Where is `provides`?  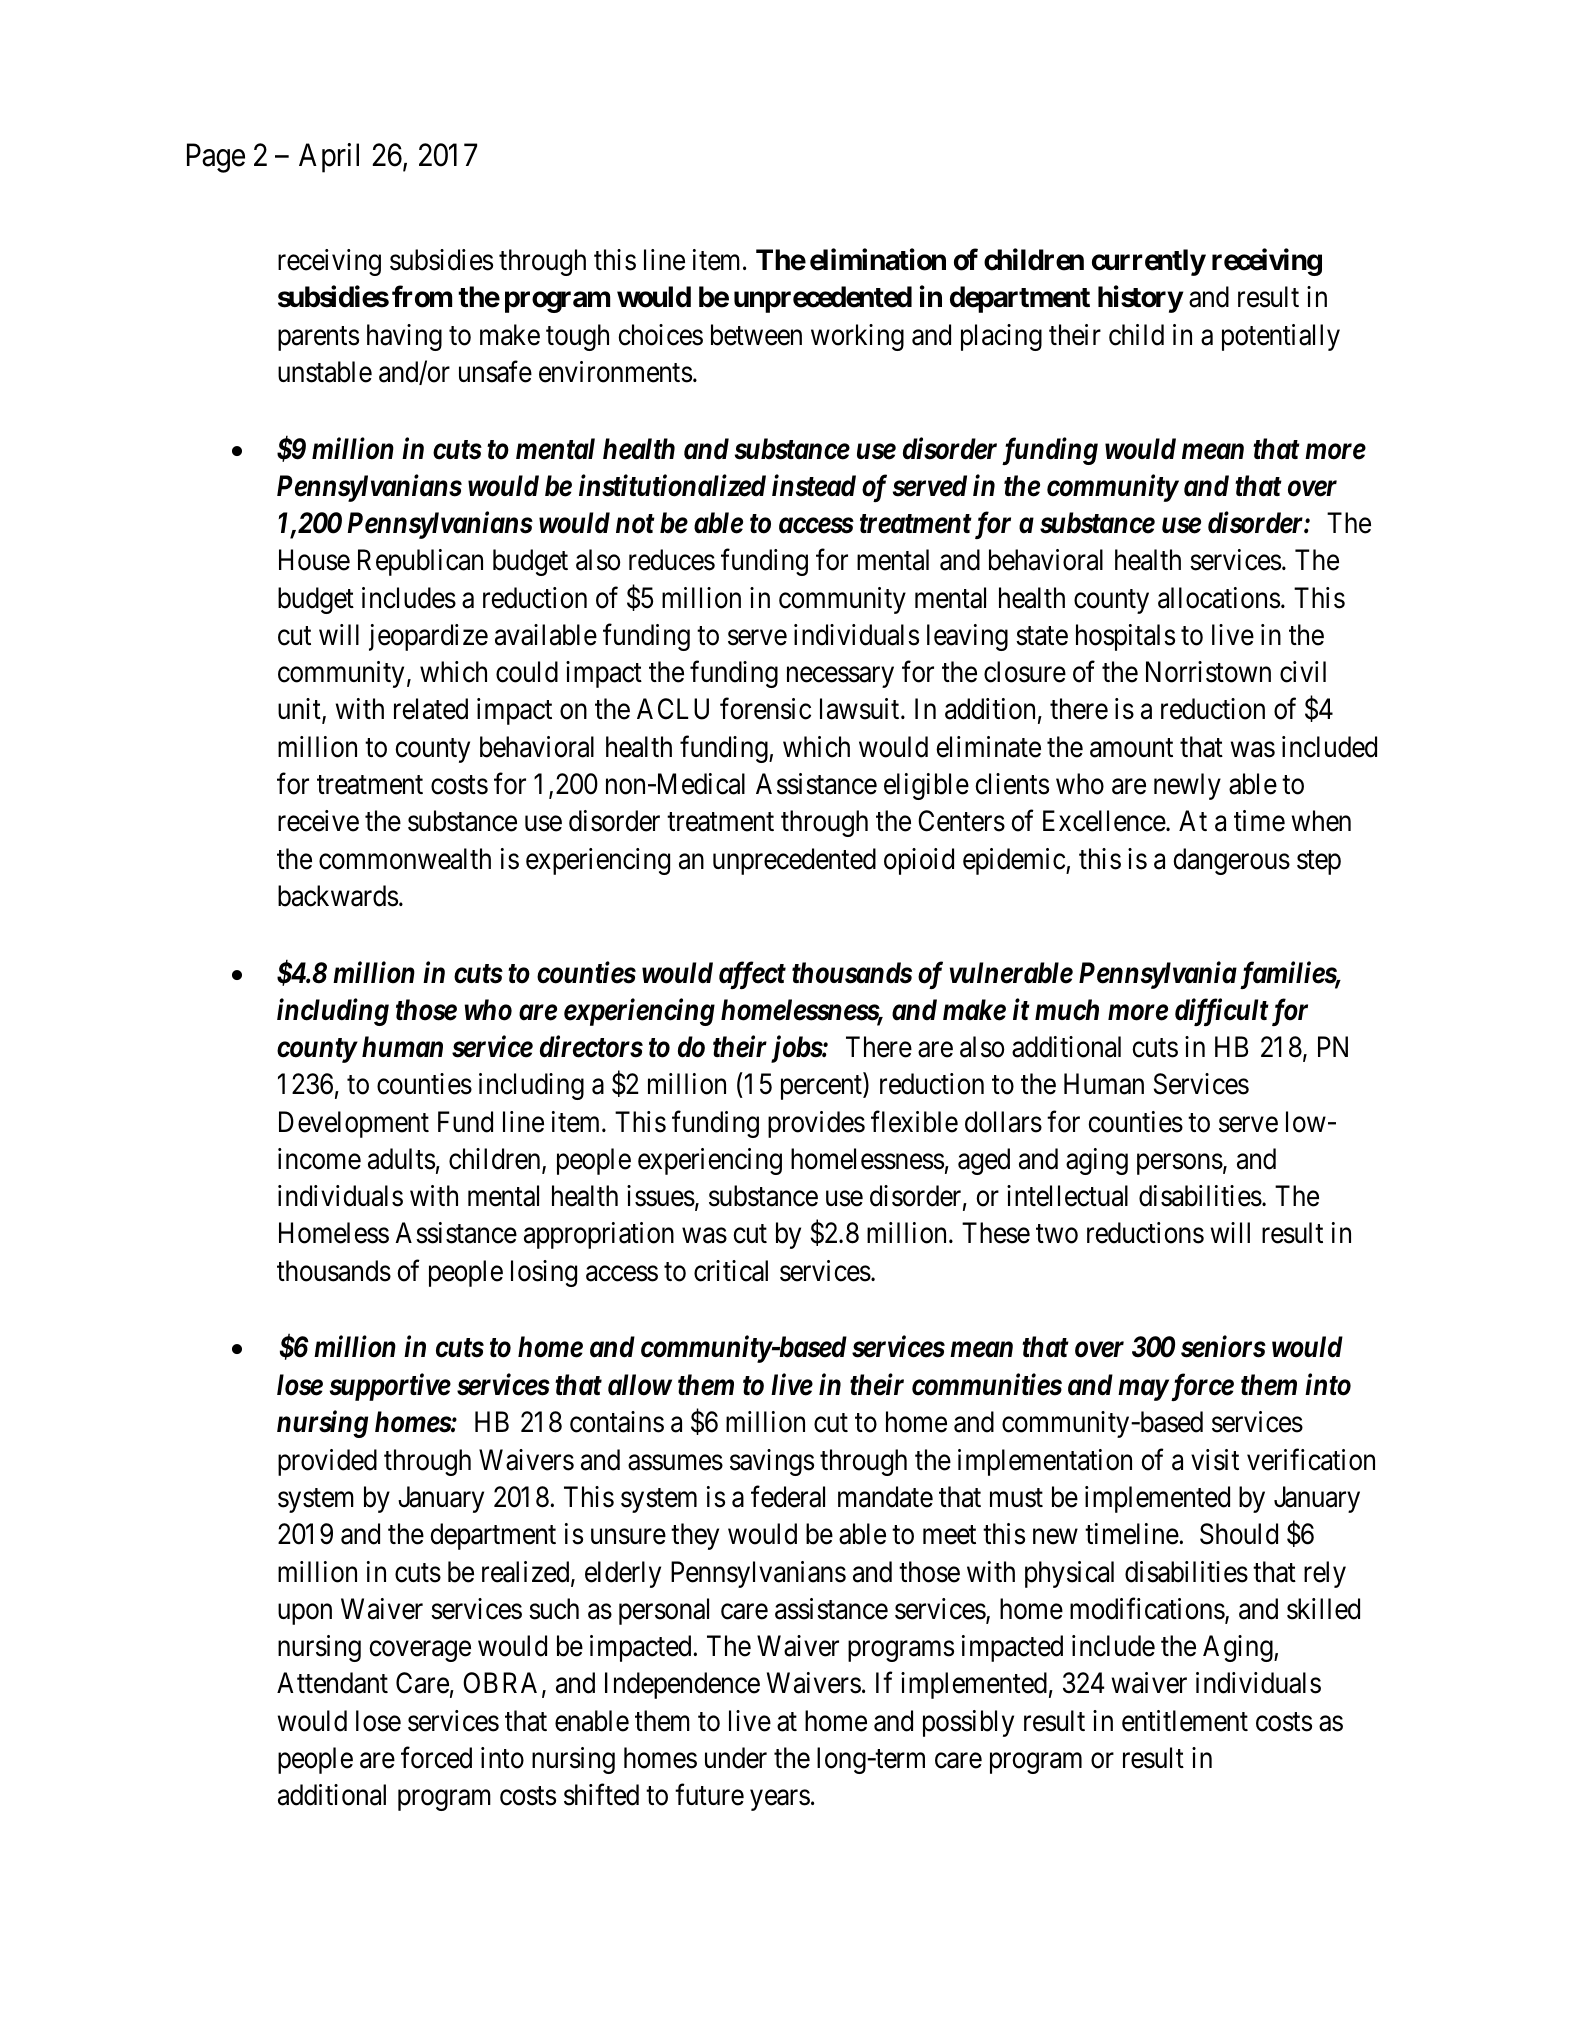
provides is located at coordinates (816, 1124).
